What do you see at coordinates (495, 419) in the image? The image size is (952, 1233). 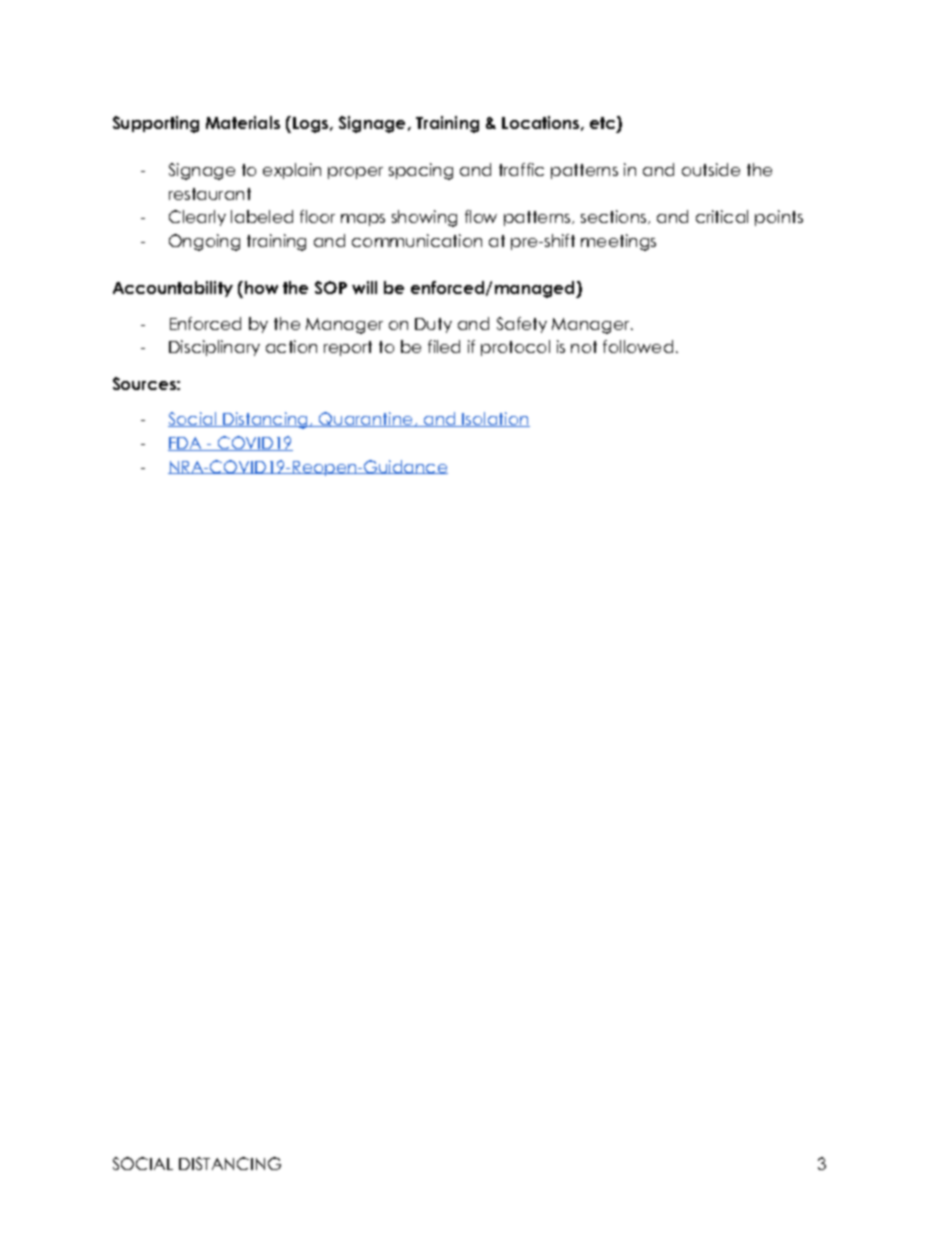 I see `Isolation` at bounding box center [495, 419].
